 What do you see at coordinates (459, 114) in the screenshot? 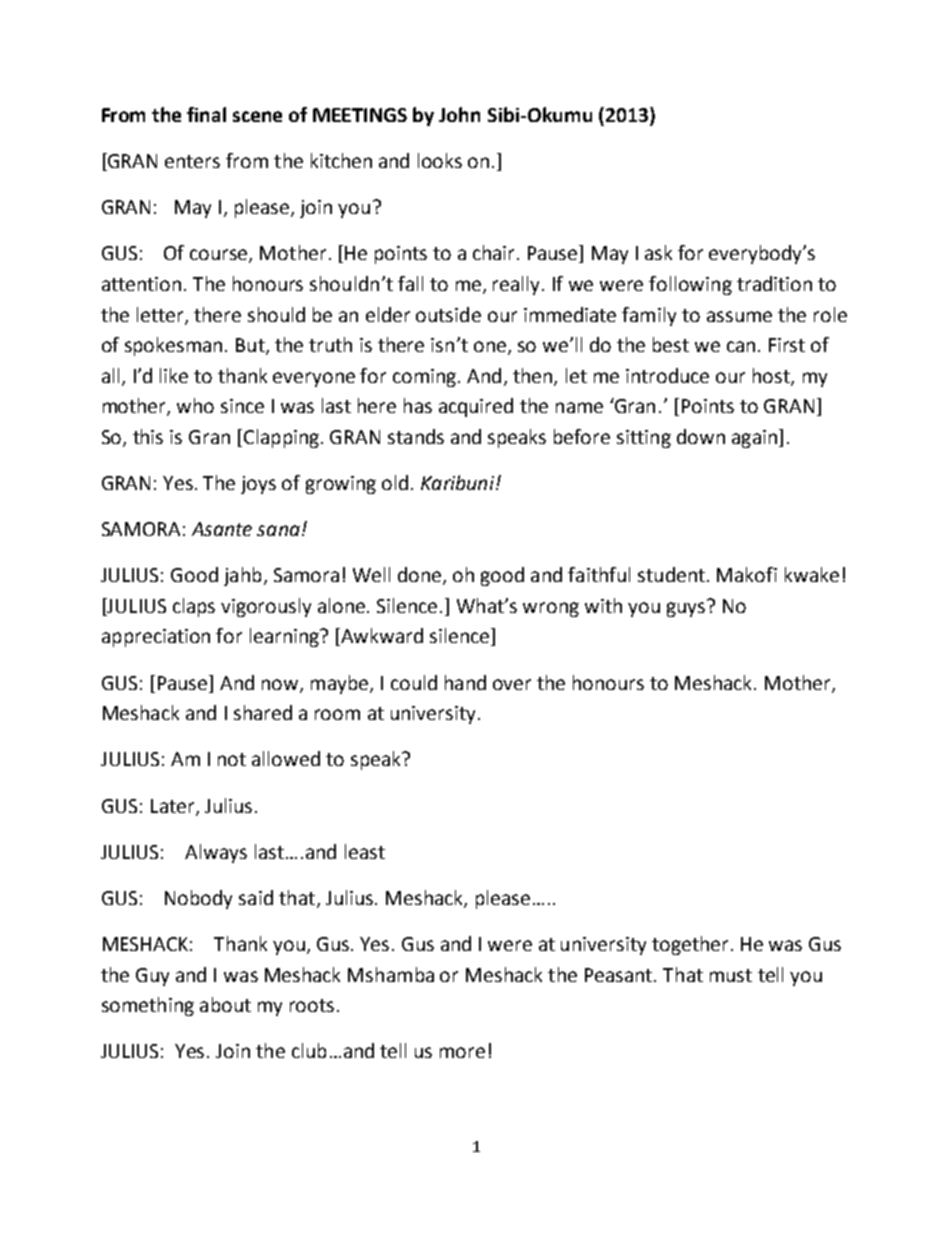
I see `John` at bounding box center [459, 114].
